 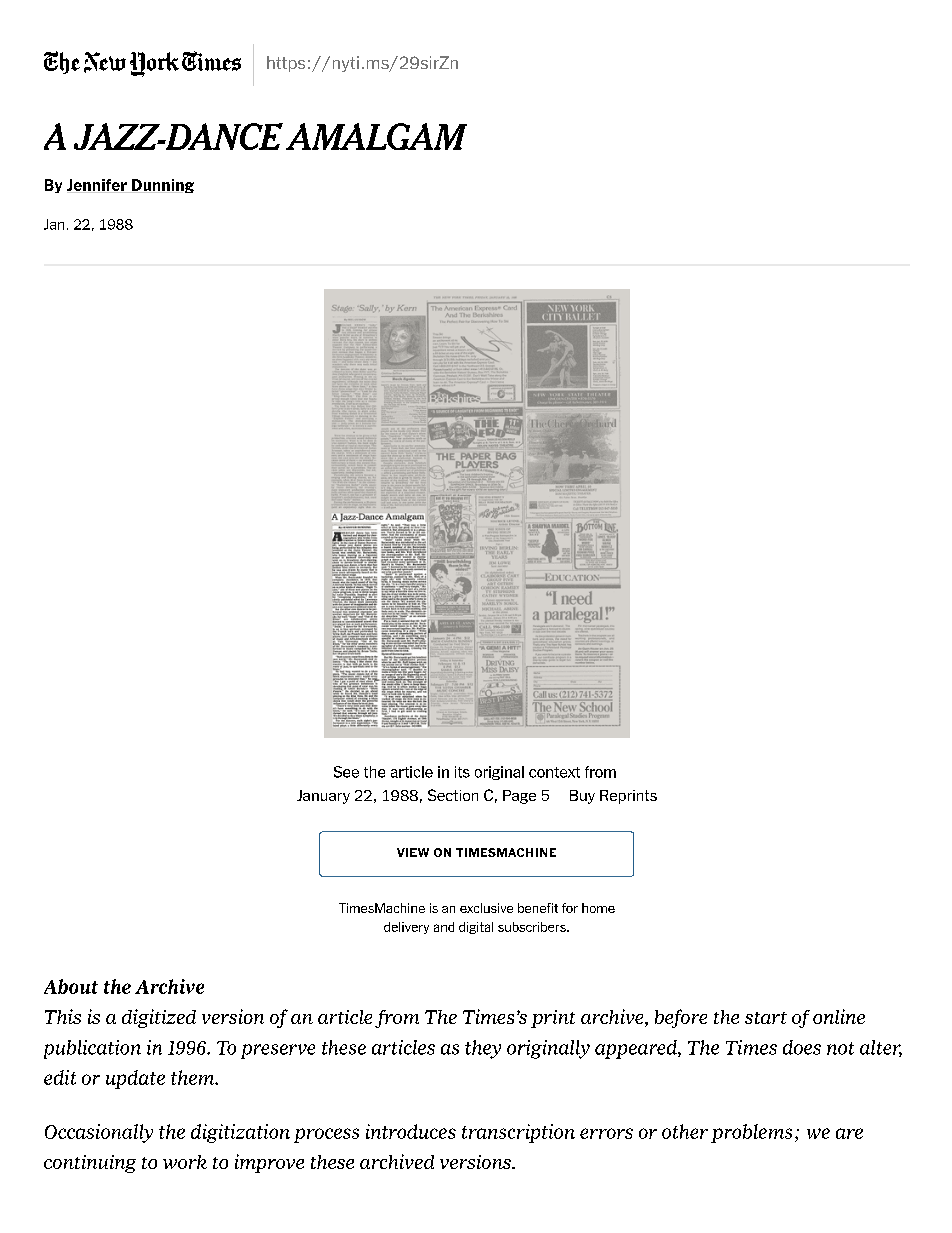 I want to click on start, so click(x=766, y=1018).
